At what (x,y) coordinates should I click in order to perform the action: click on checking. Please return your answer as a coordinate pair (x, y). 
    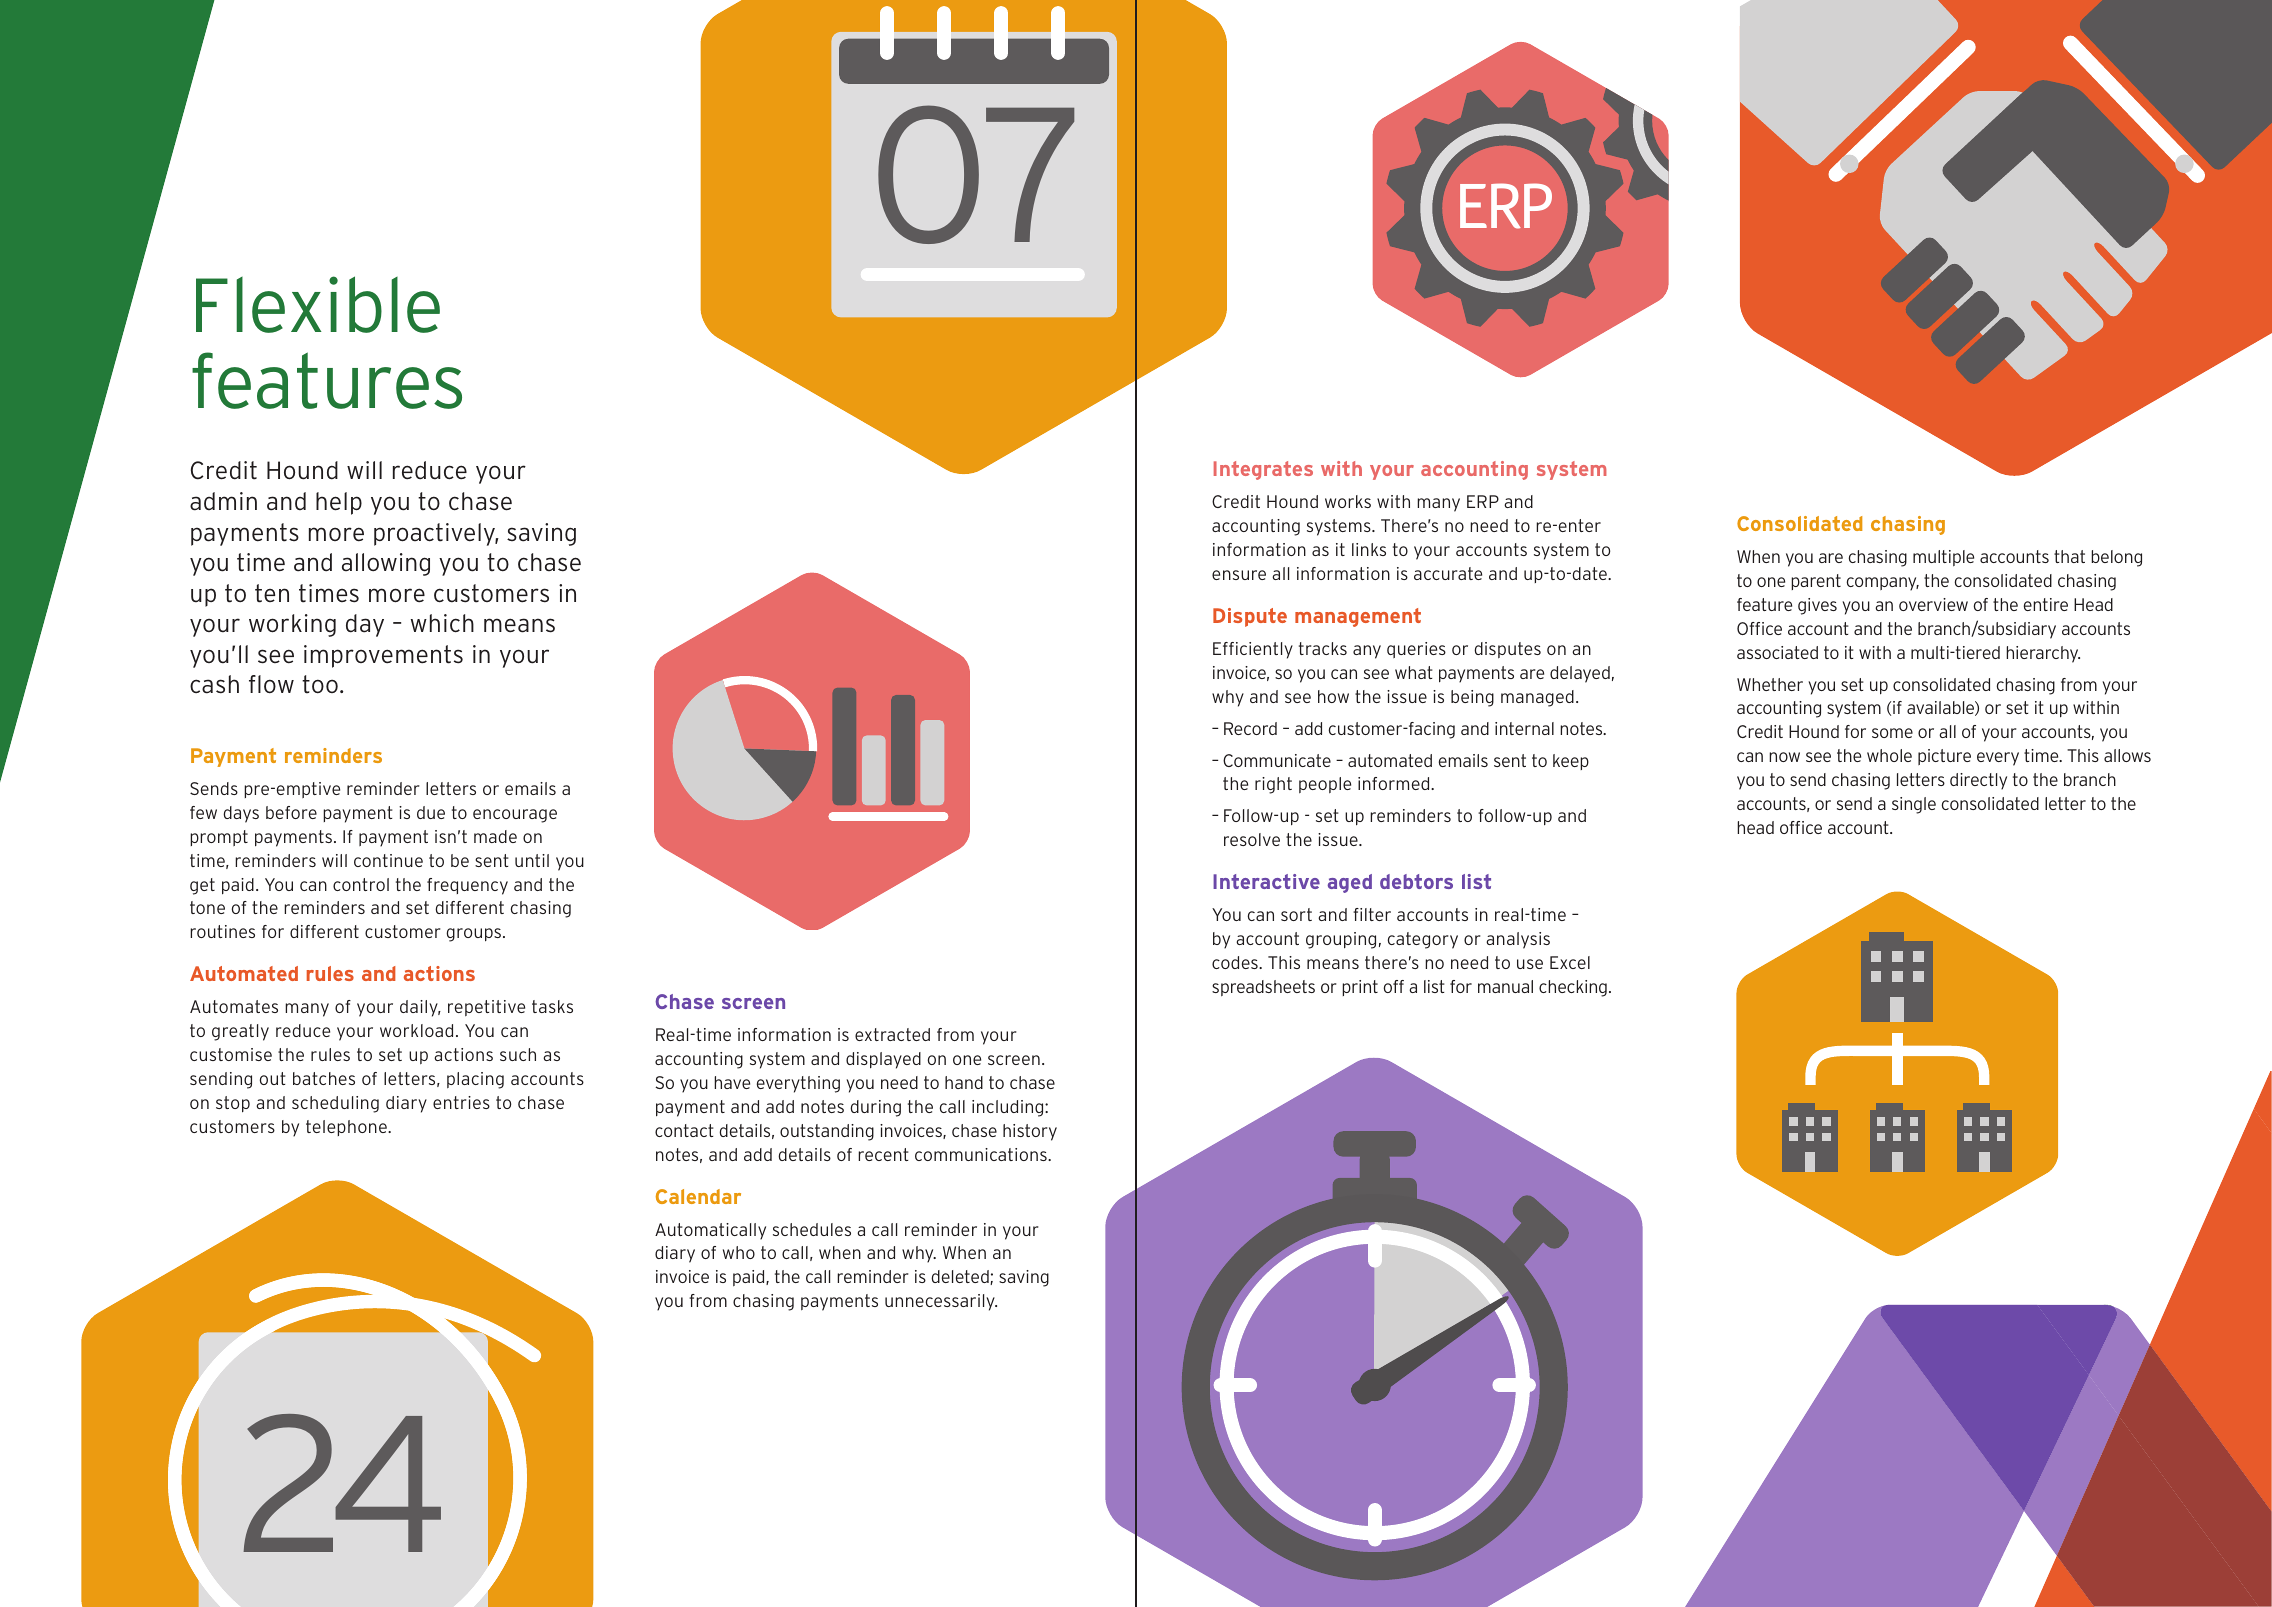
    Looking at the image, I should click on (1573, 988).
